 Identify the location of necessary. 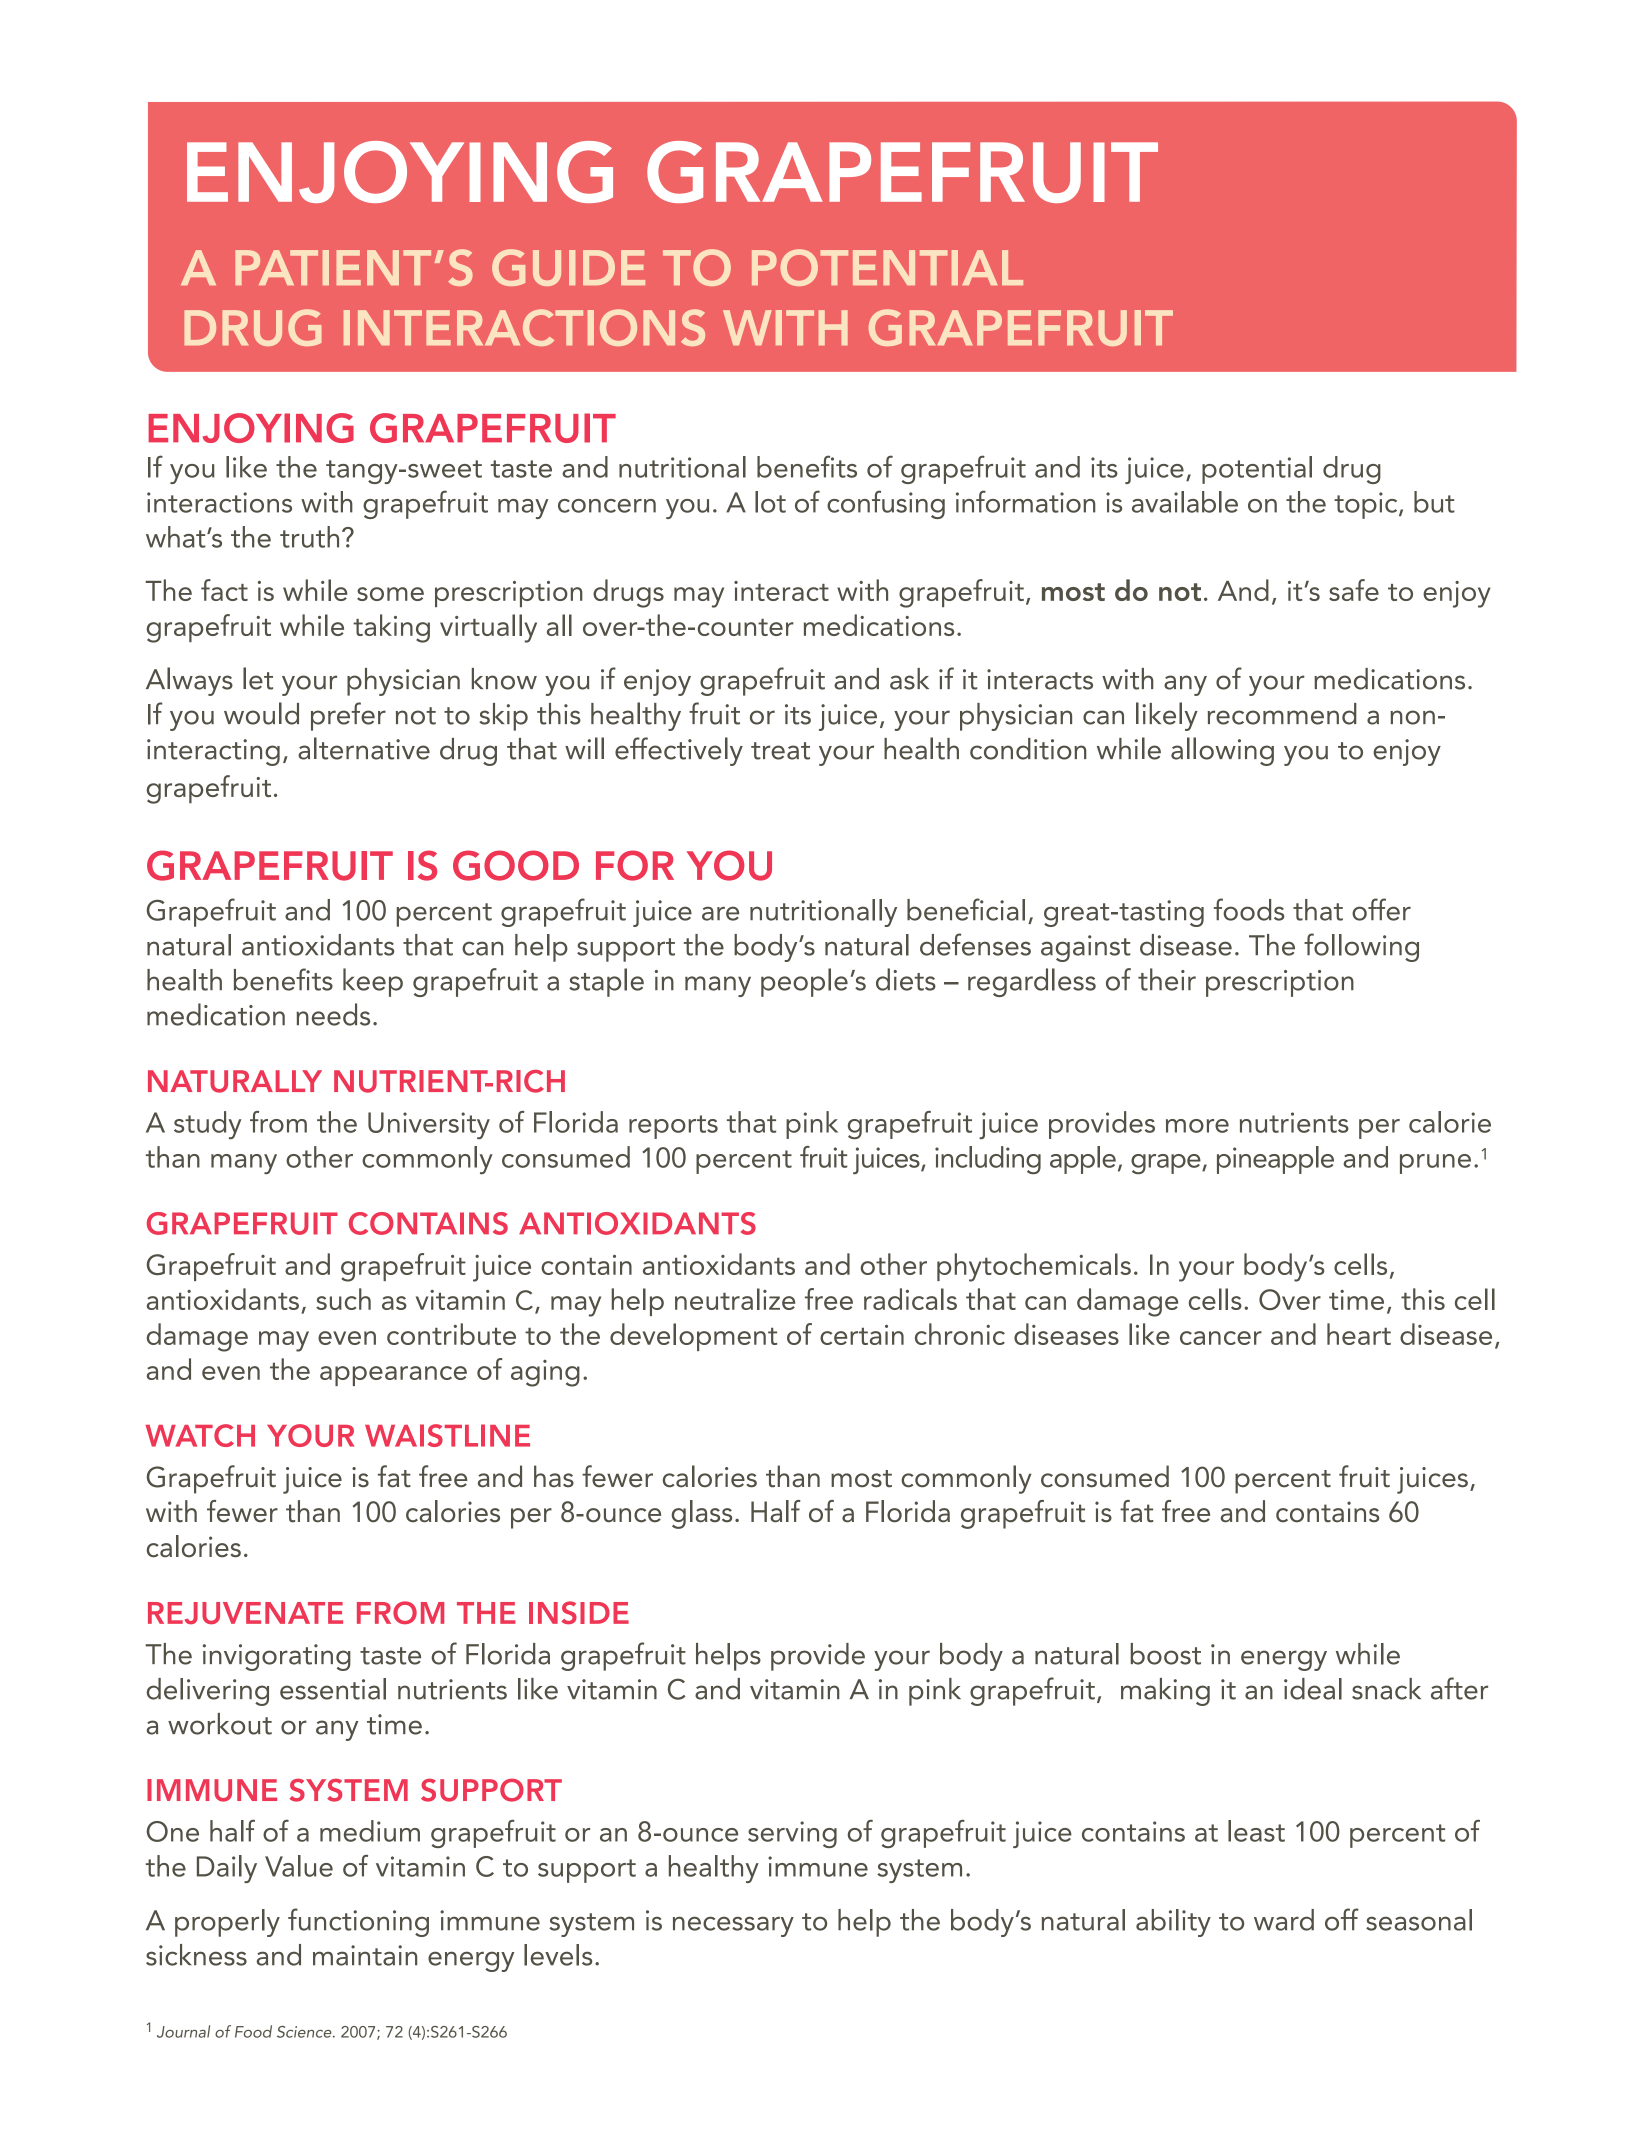
(733, 1926).
